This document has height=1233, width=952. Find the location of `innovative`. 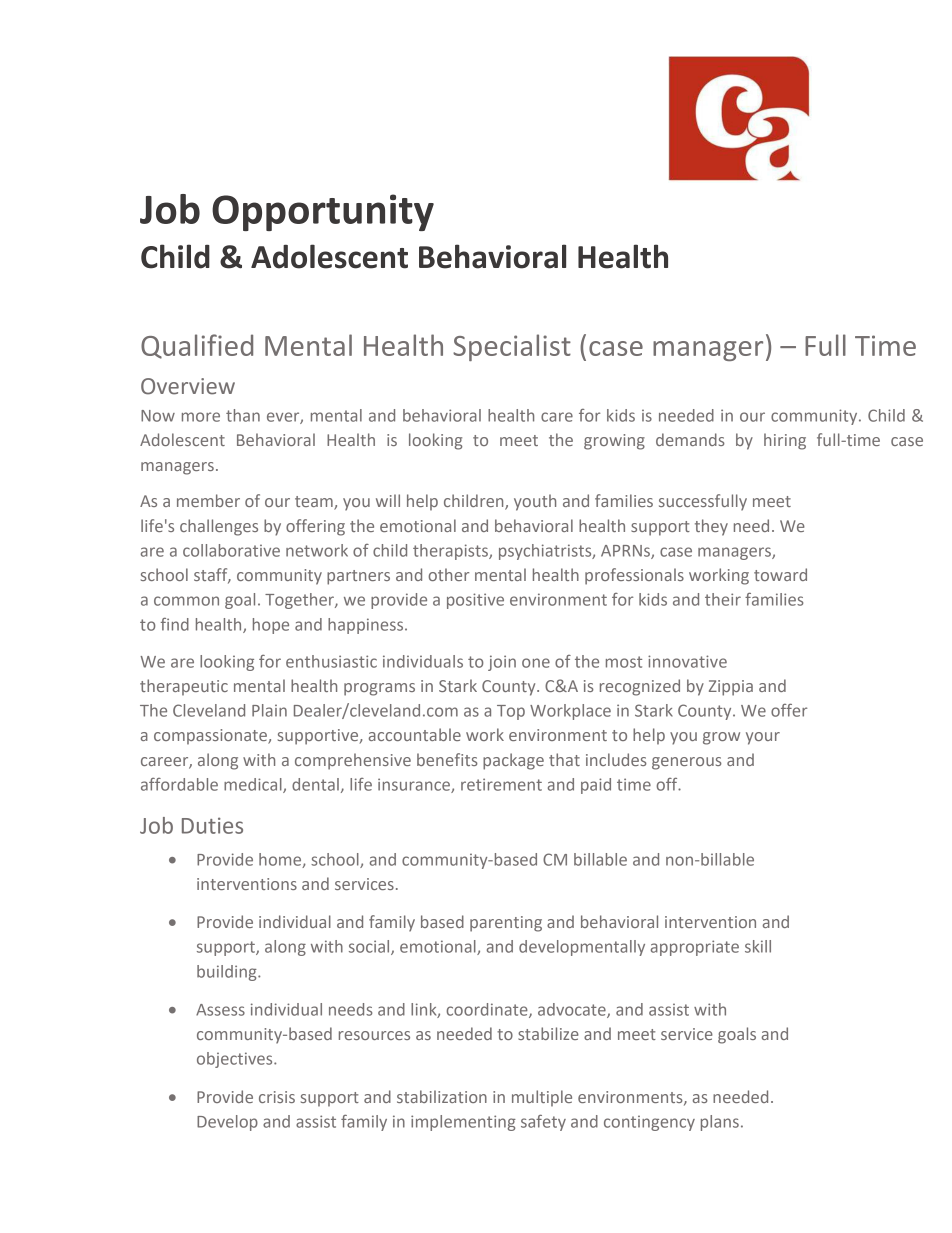

innovative is located at coordinates (687, 661).
